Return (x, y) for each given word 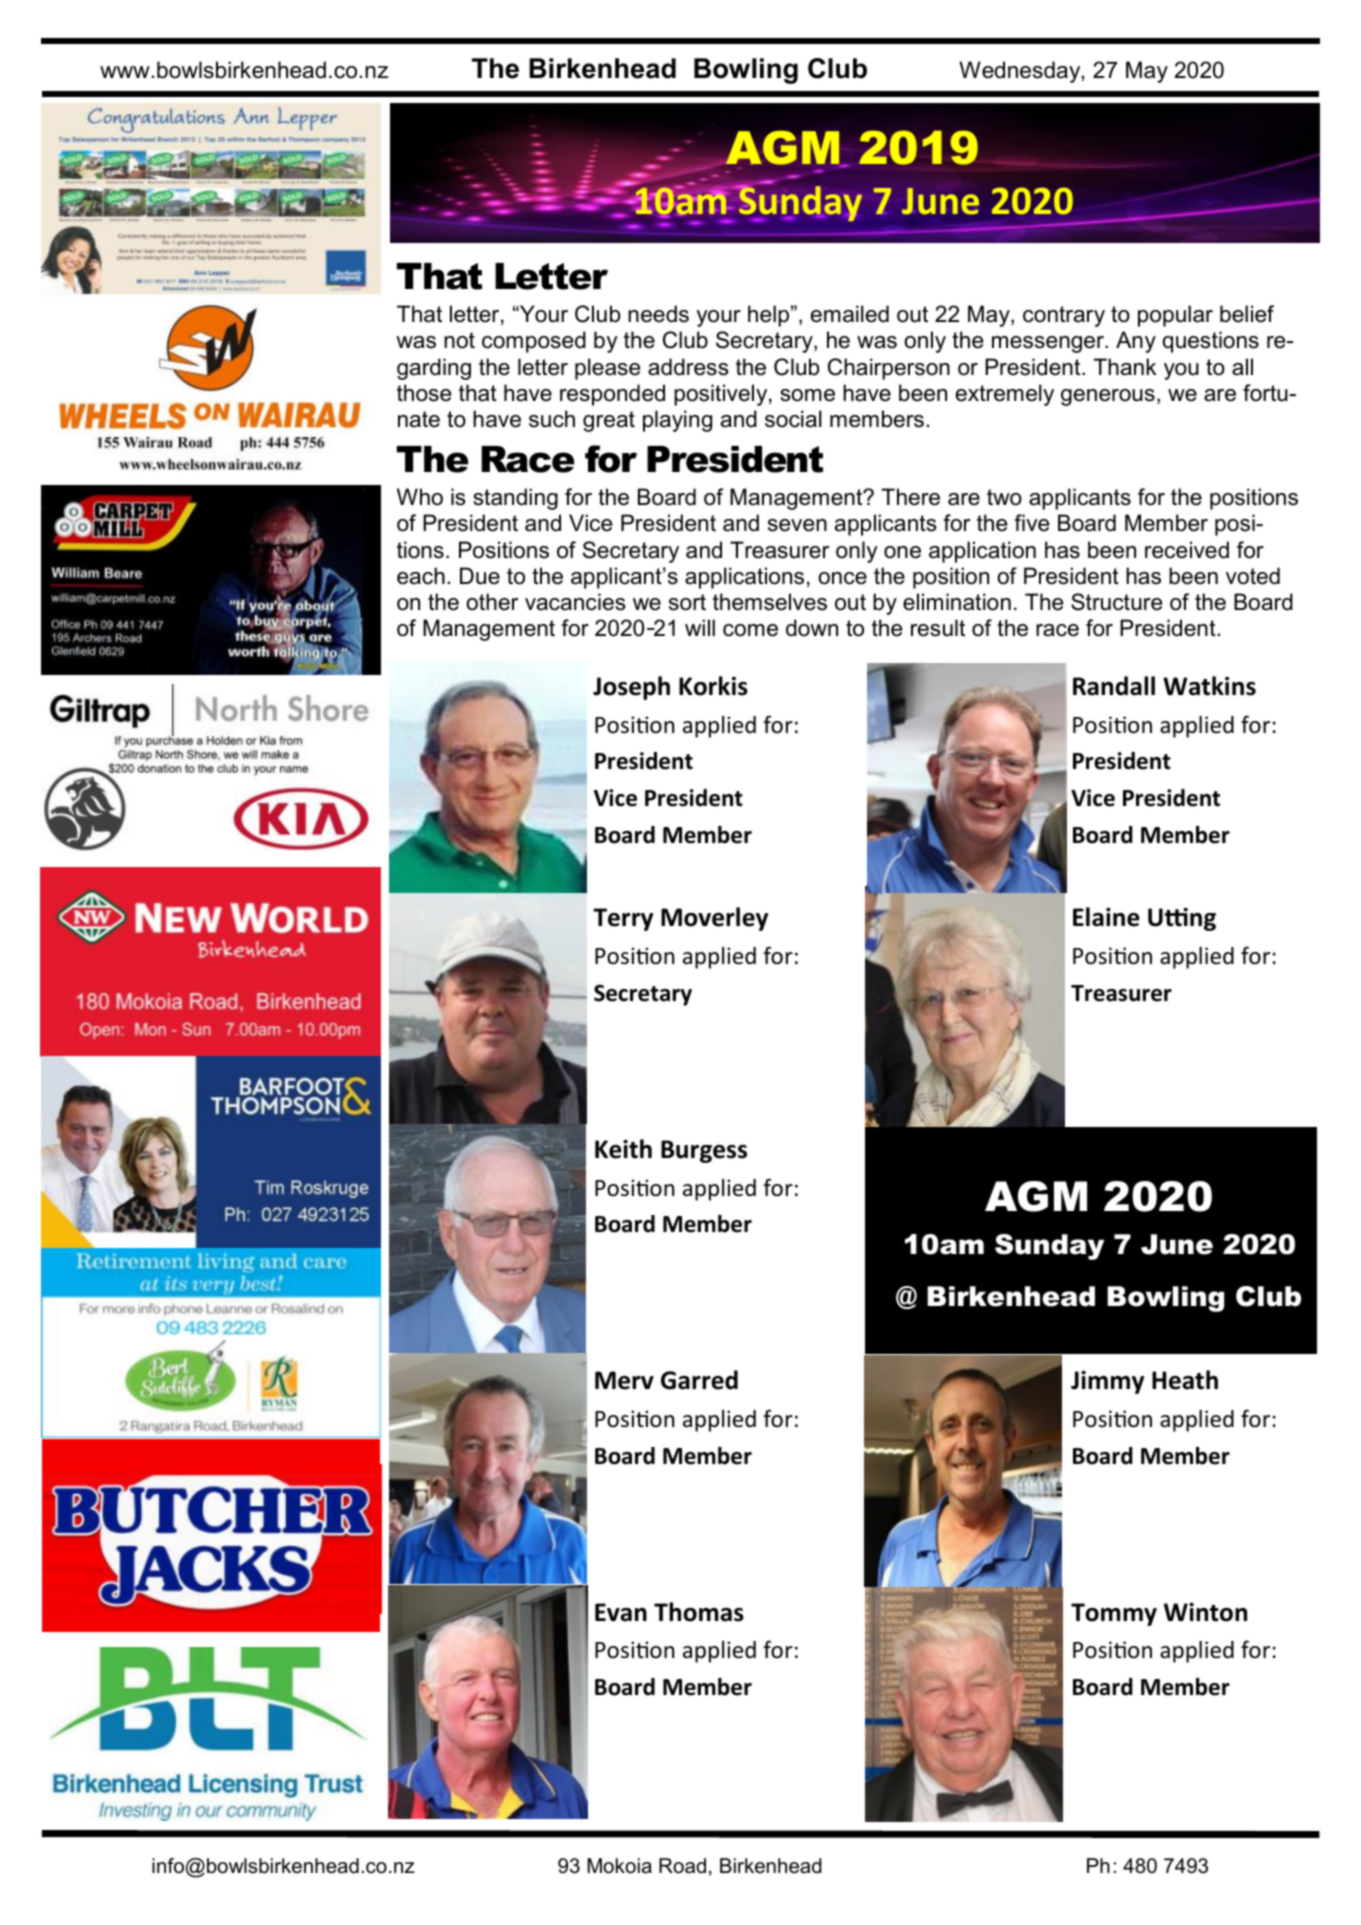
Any (1136, 342)
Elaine (1106, 917)
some (807, 395)
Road (682, 1866)
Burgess (704, 1151)
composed (534, 342)
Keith (623, 1149)
